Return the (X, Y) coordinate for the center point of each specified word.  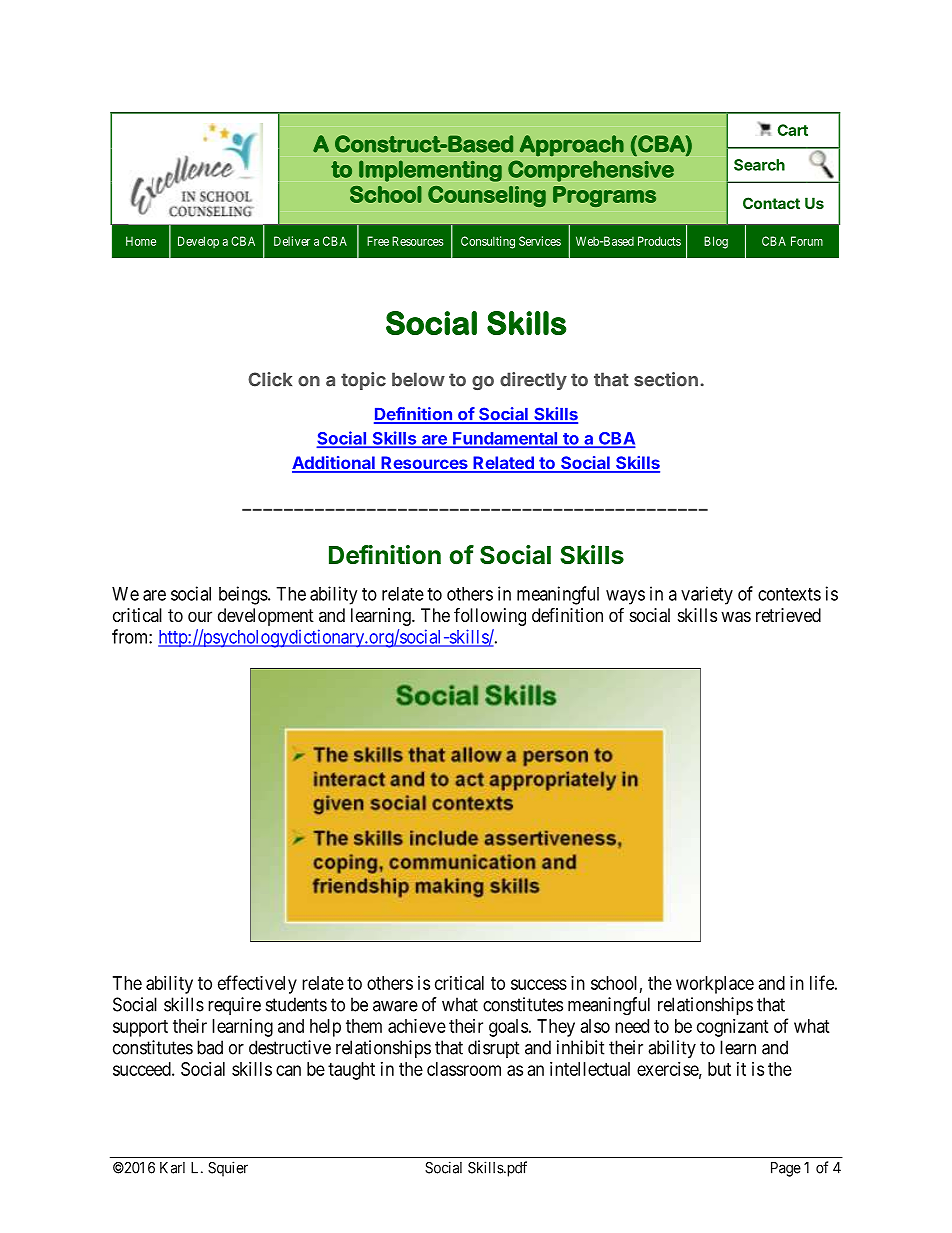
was (736, 617)
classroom (464, 1069)
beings (243, 595)
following (490, 616)
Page (786, 1169)
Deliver (292, 241)
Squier (228, 1169)
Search (759, 165)
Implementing (430, 171)
